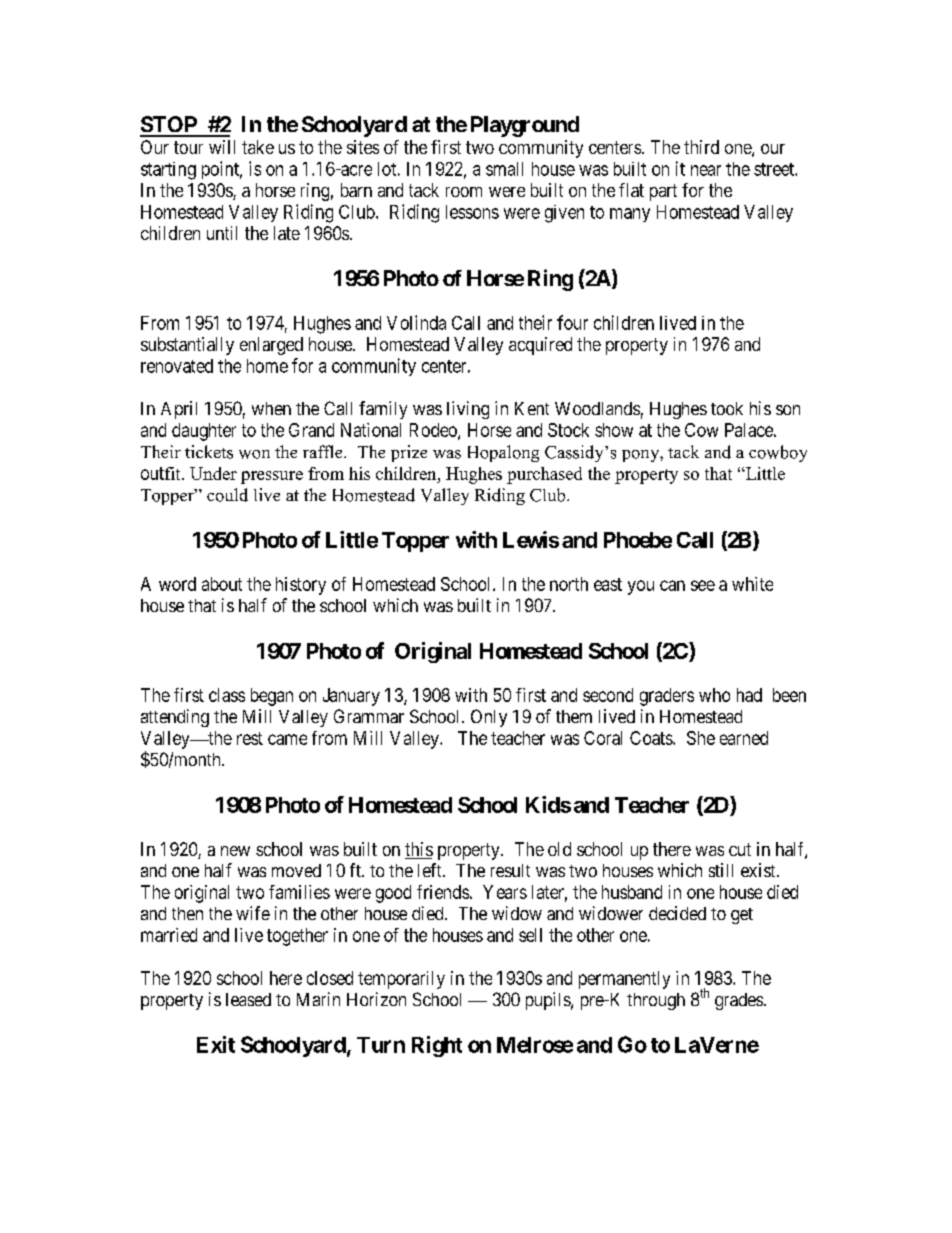 This page has width=952, height=1233. Describe the element at coordinates (222, 584) in the page. I see `about` at that location.
